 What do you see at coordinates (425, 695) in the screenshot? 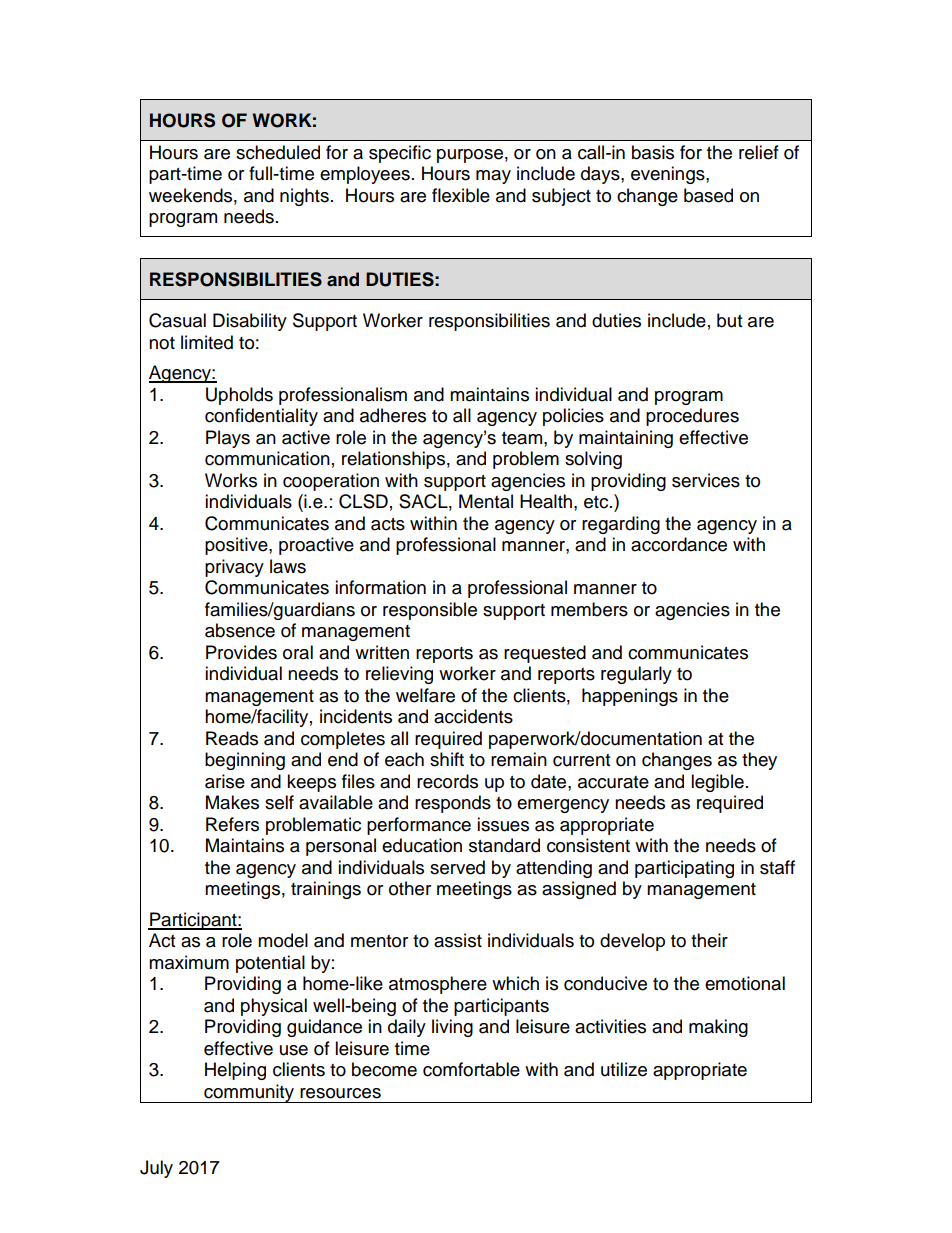
I see `welfare` at bounding box center [425, 695].
